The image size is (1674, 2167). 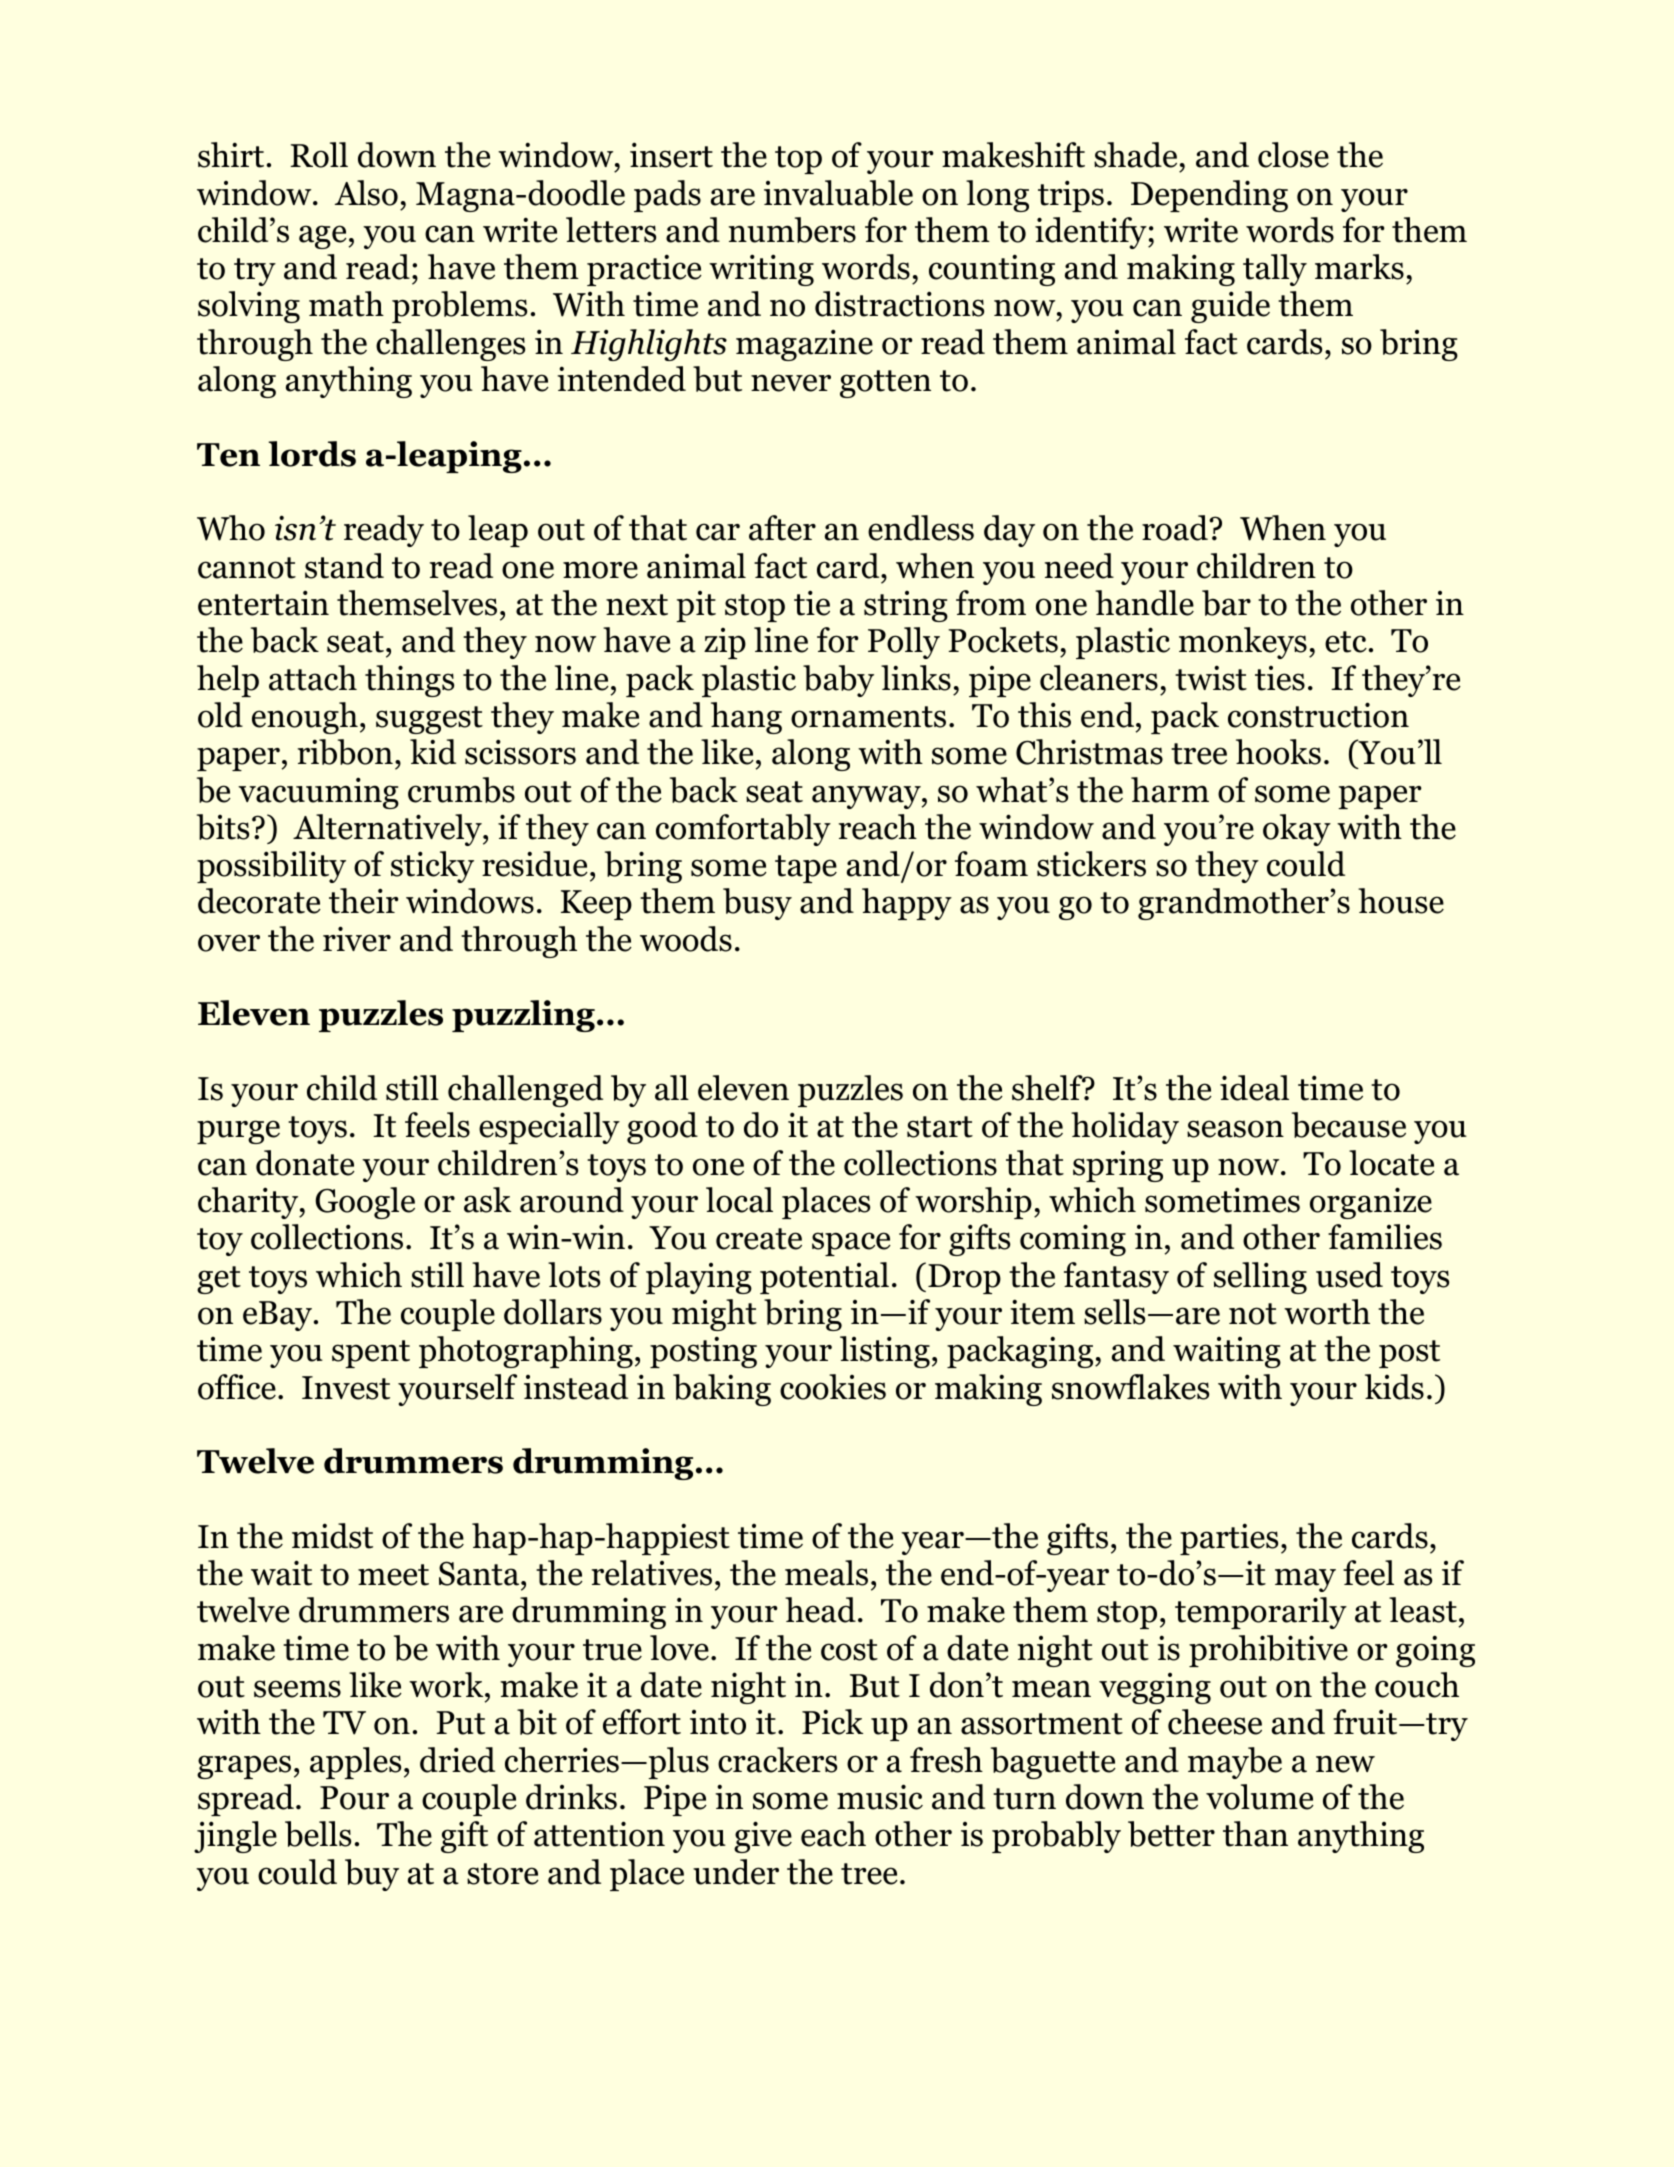 I want to click on enough, so click(x=305, y=718).
